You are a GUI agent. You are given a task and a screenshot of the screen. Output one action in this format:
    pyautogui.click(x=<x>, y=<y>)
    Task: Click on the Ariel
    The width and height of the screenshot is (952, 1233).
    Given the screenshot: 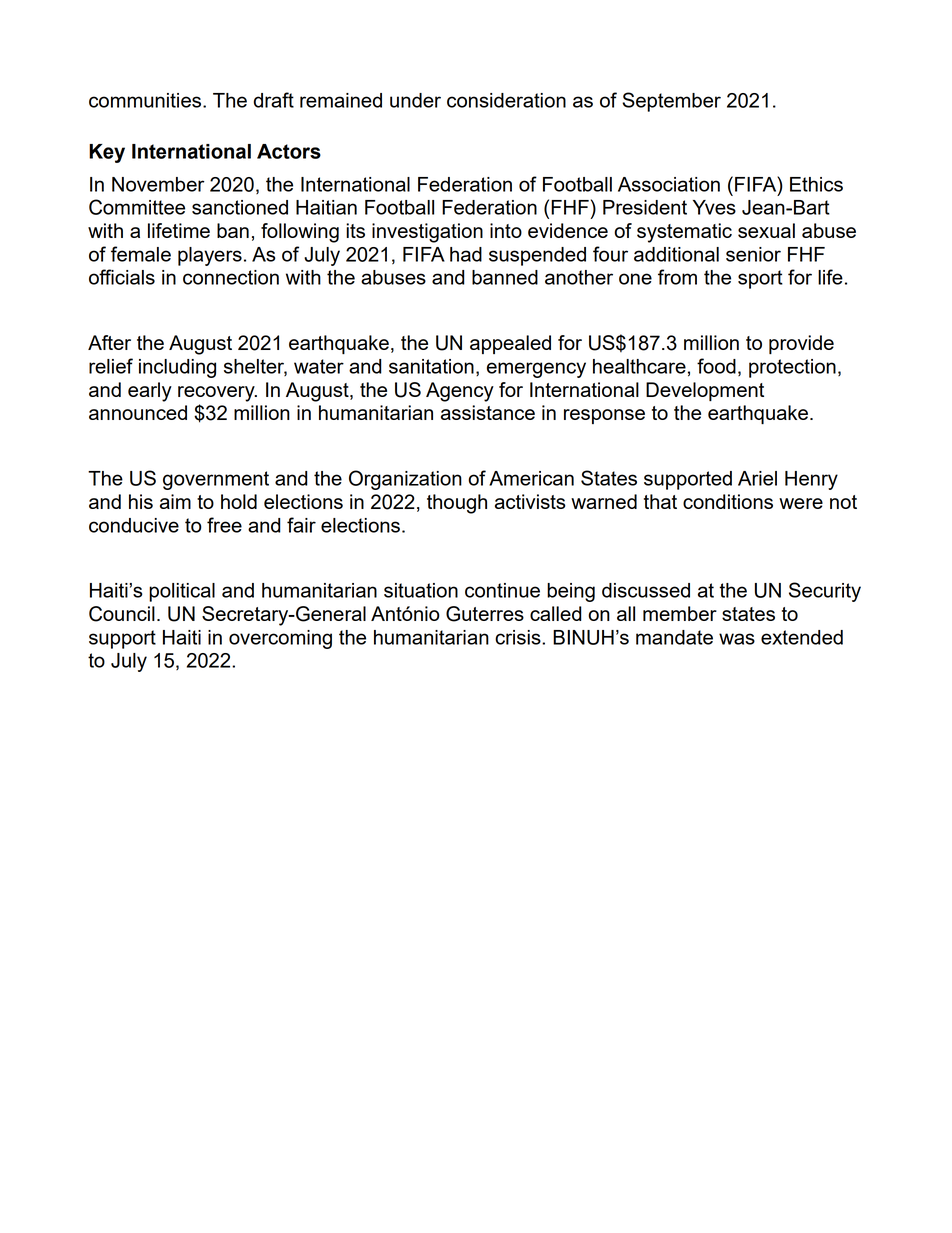 What is the action you would take?
    pyautogui.click(x=757, y=478)
